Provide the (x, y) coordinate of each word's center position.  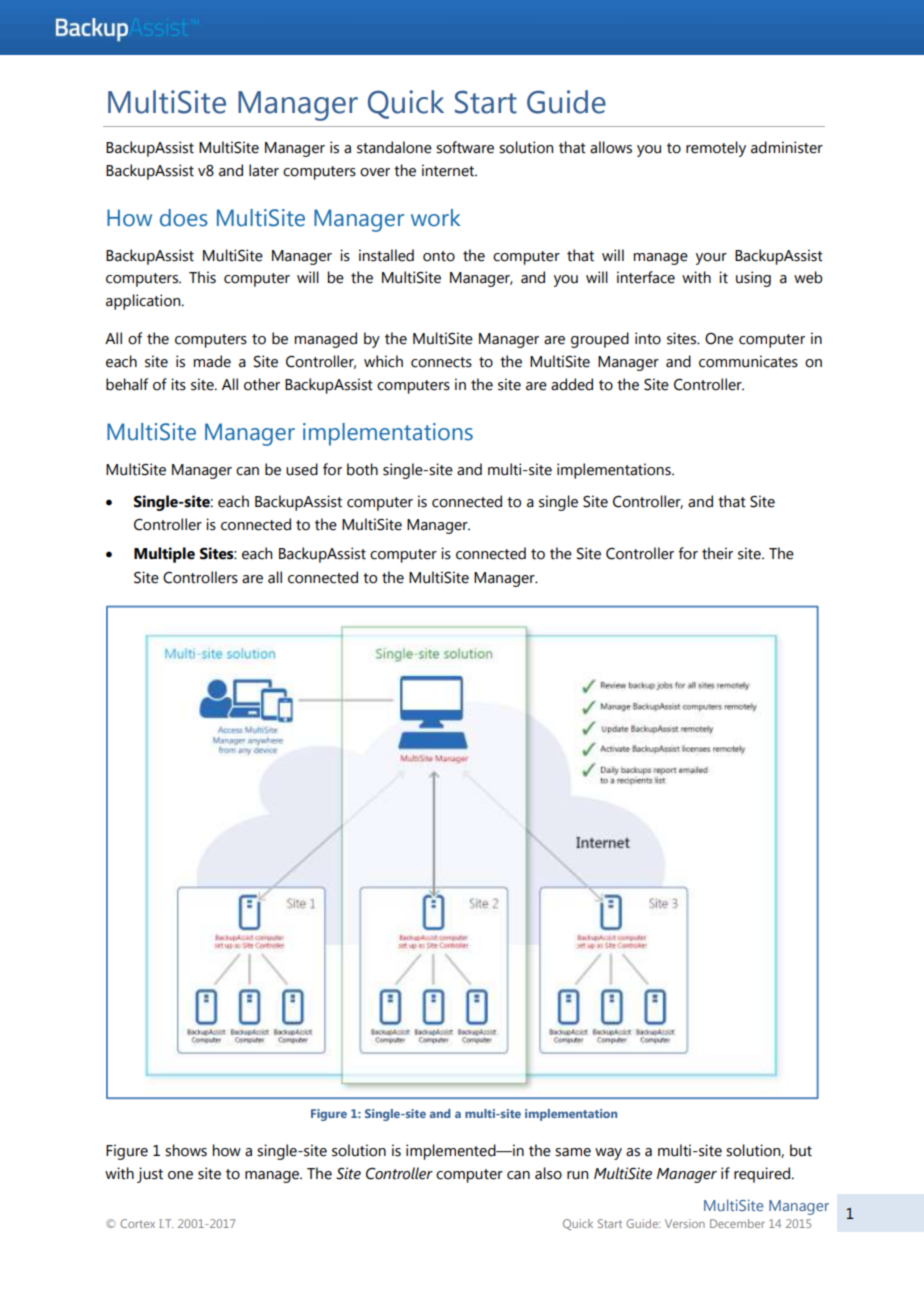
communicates (748, 361)
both (362, 469)
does (184, 218)
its (178, 384)
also (548, 1173)
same (573, 1152)
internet (449, 170)
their (717, 553)
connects (441, 362)
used (302, 469)
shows (186, 1150)
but (801, 1150)
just (150, 1175)
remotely (716, 149)
